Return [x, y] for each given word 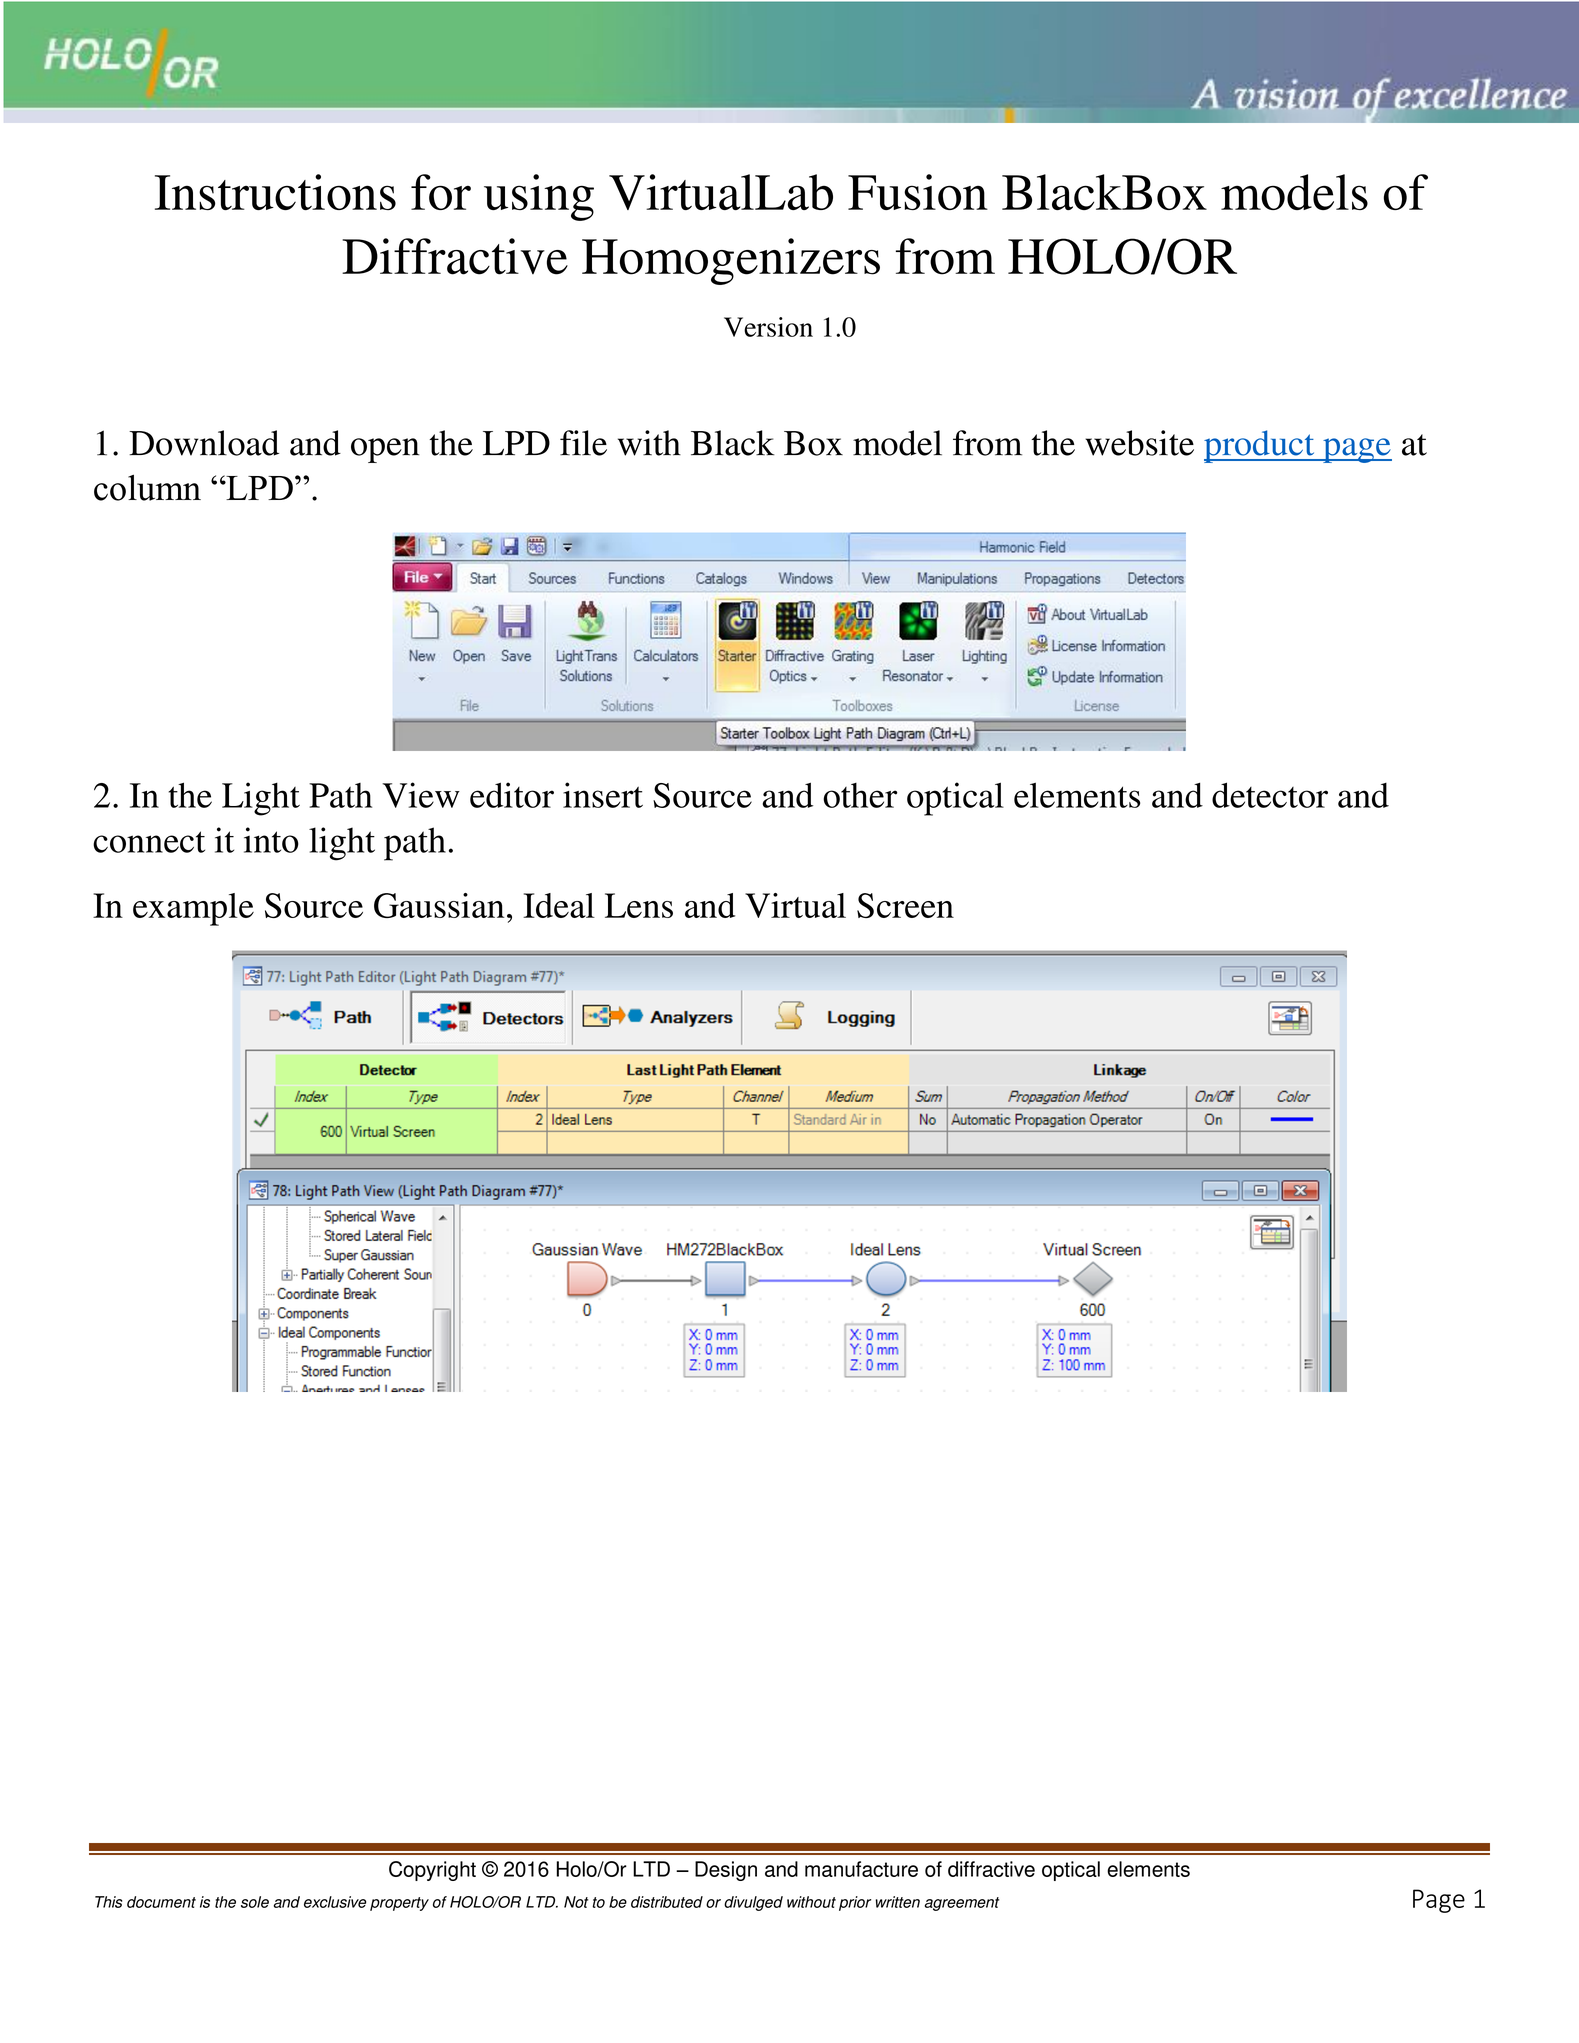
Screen [905, 905]
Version [768, 327]
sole [255, 1902]
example [193, 909]
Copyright [432, 1871]
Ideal [559, 905]
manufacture [861, 1869]
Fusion [918, 192]
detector [1270, 795]
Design [726, 1871]
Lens [639, 905]
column [147, 488]
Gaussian [439, 905]
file [583, 443]
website [1139, 443]
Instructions [275, 192]
